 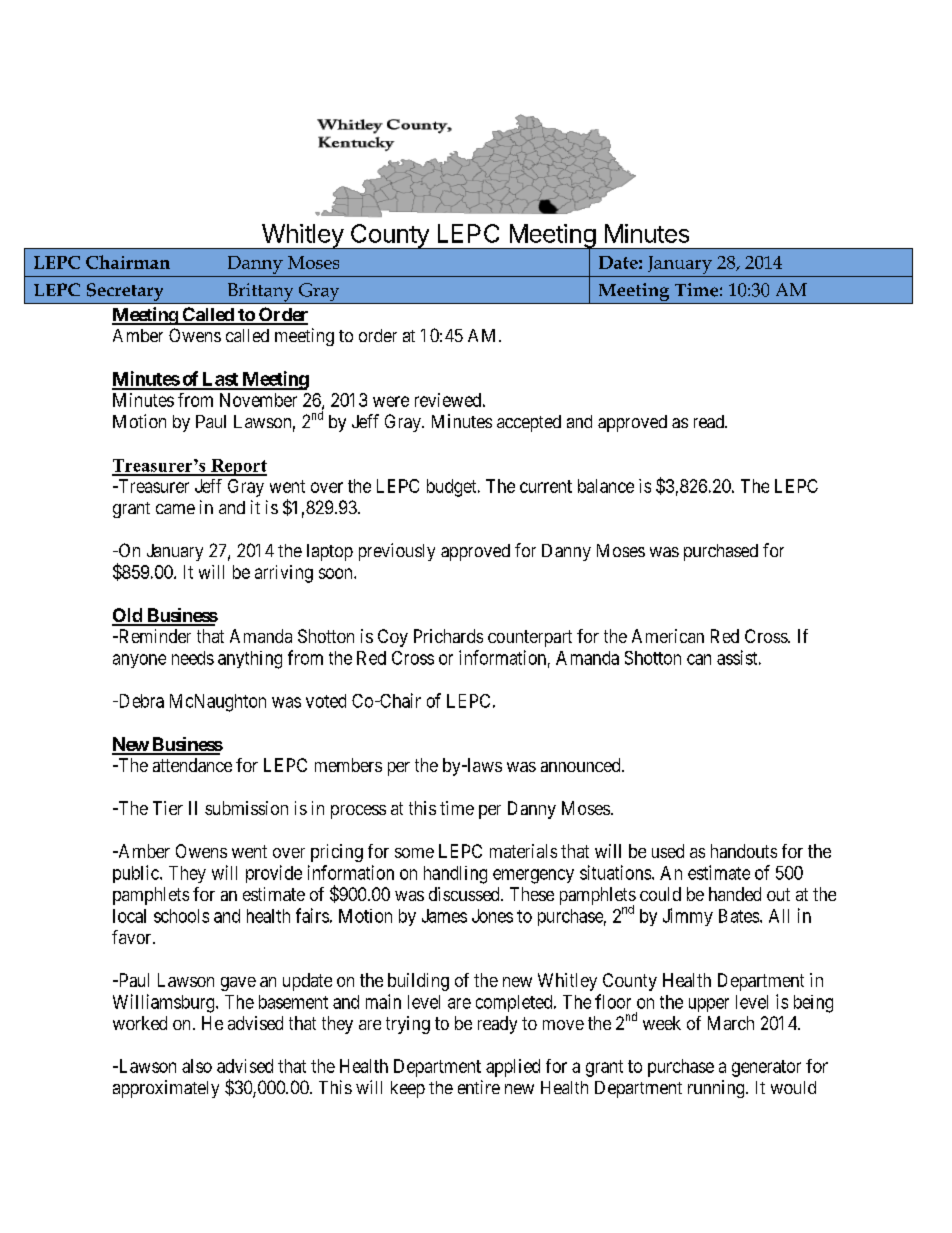 I want to click on accepted, so click(x=529, y=423).
